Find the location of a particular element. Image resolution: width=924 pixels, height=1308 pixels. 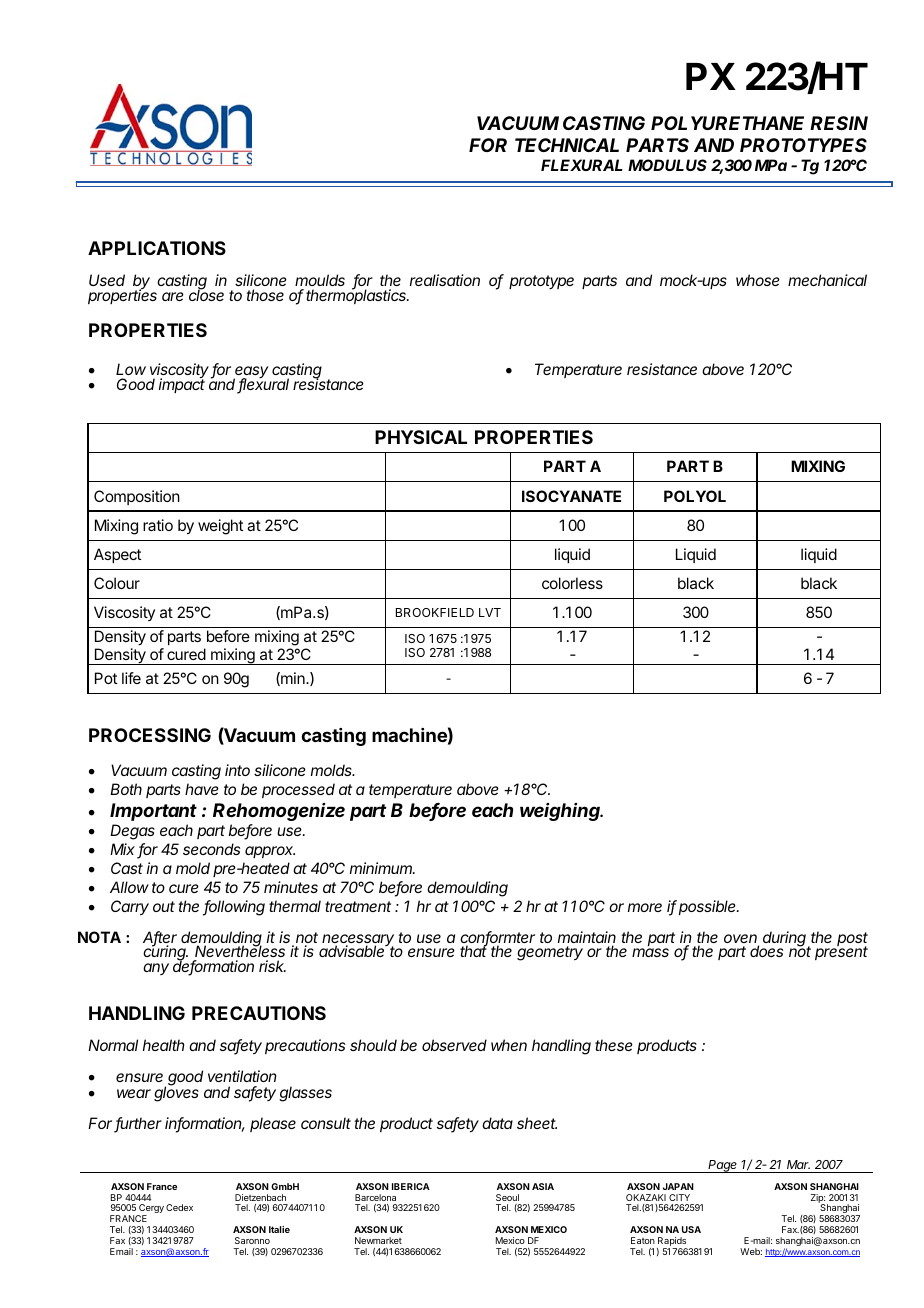

APPLICATIONS is located at coordinates (157, 248).
